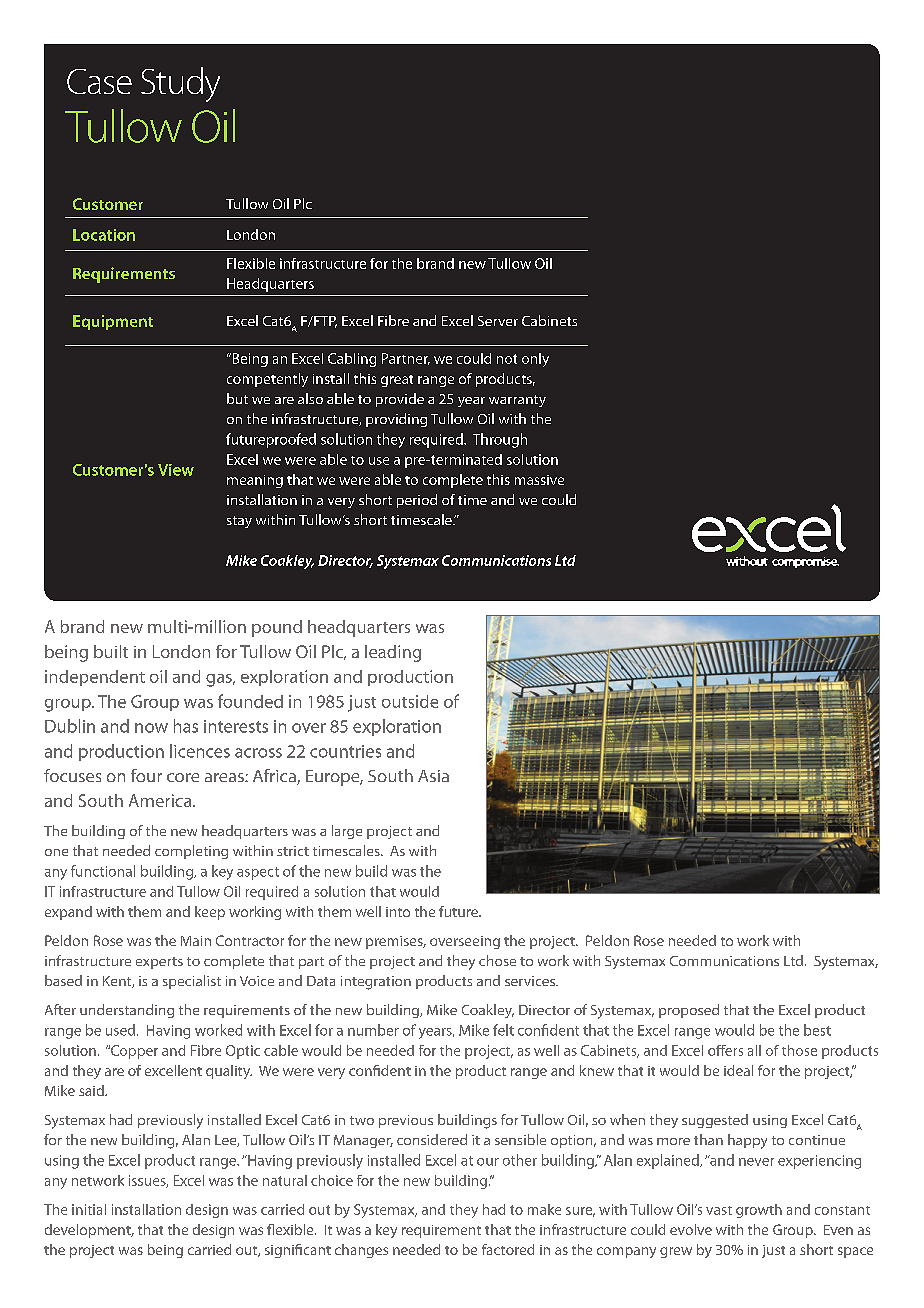 The height and width of the page is (1308, 924). Describe the element at coordinates (239, 522) in the page. I see `stay` at that location.
